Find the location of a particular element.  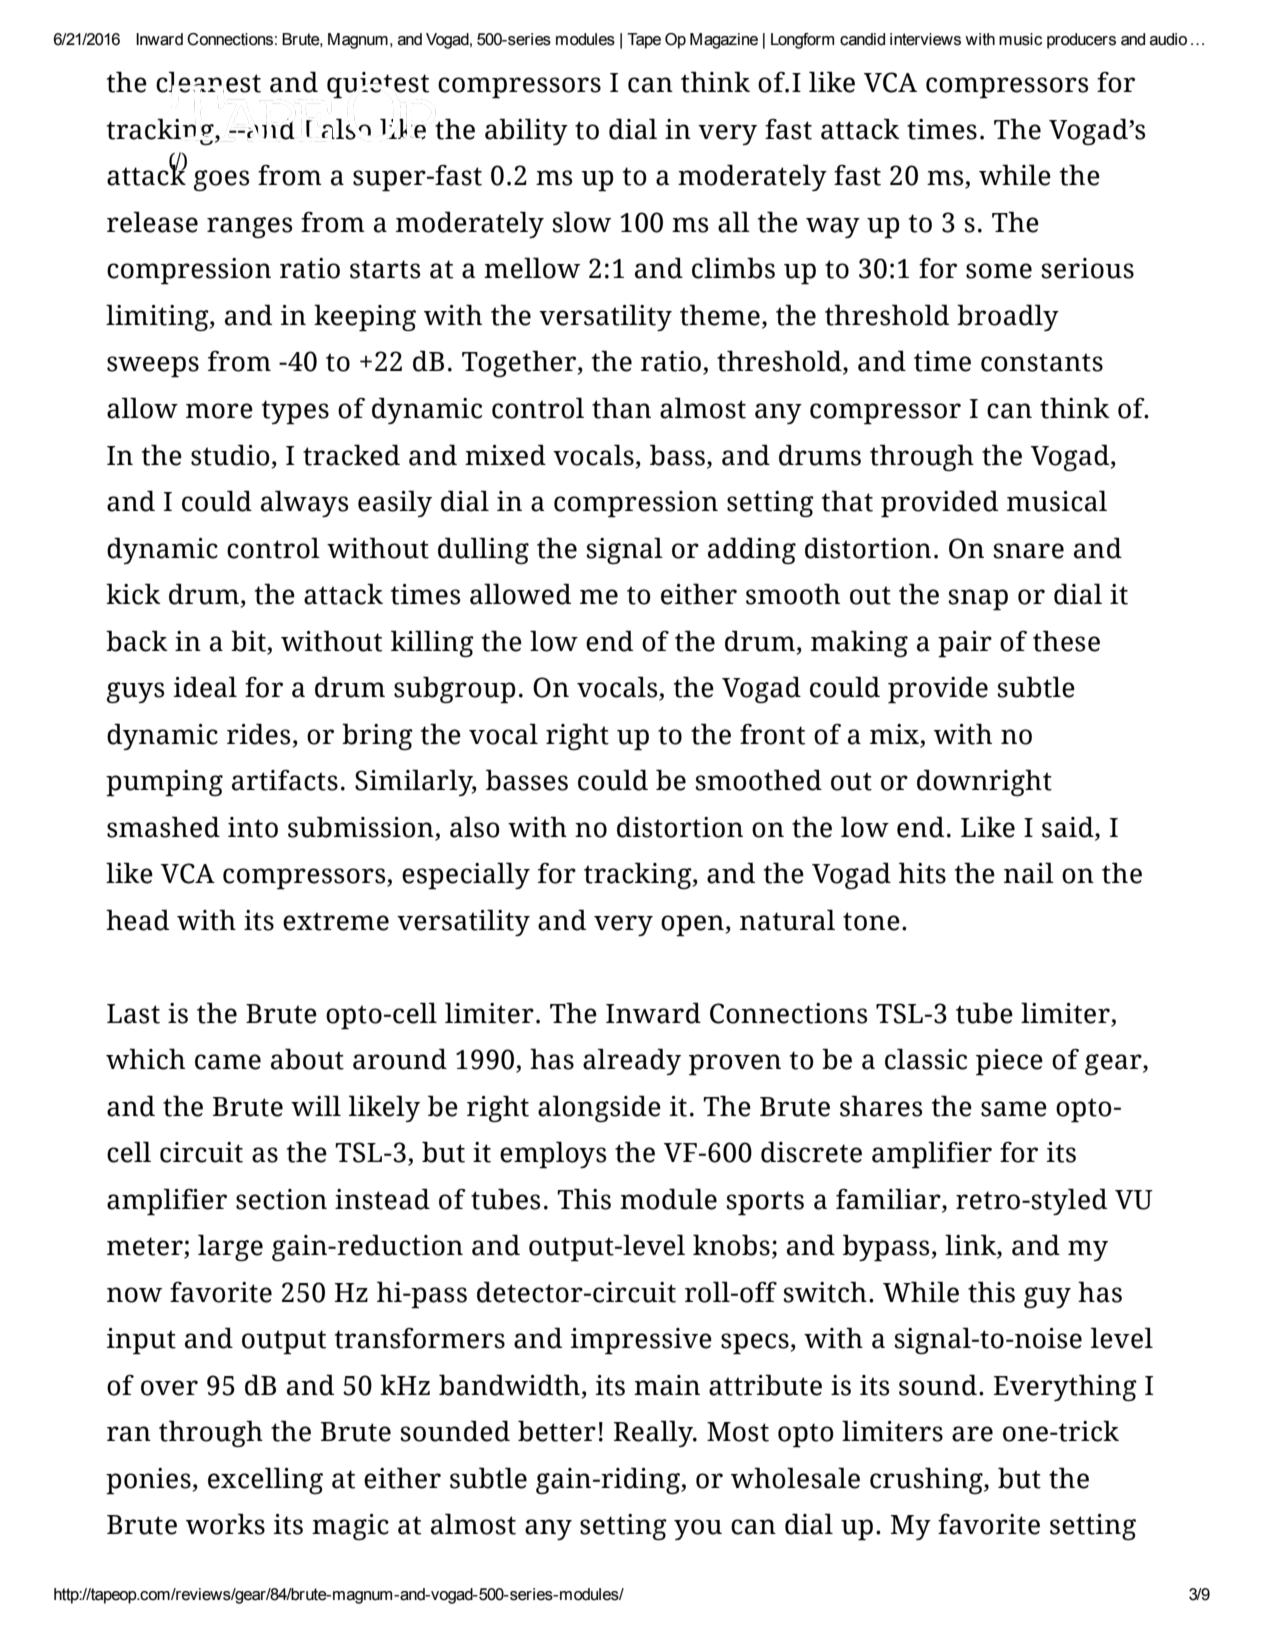

bit is located at coordinates (248, 641).
